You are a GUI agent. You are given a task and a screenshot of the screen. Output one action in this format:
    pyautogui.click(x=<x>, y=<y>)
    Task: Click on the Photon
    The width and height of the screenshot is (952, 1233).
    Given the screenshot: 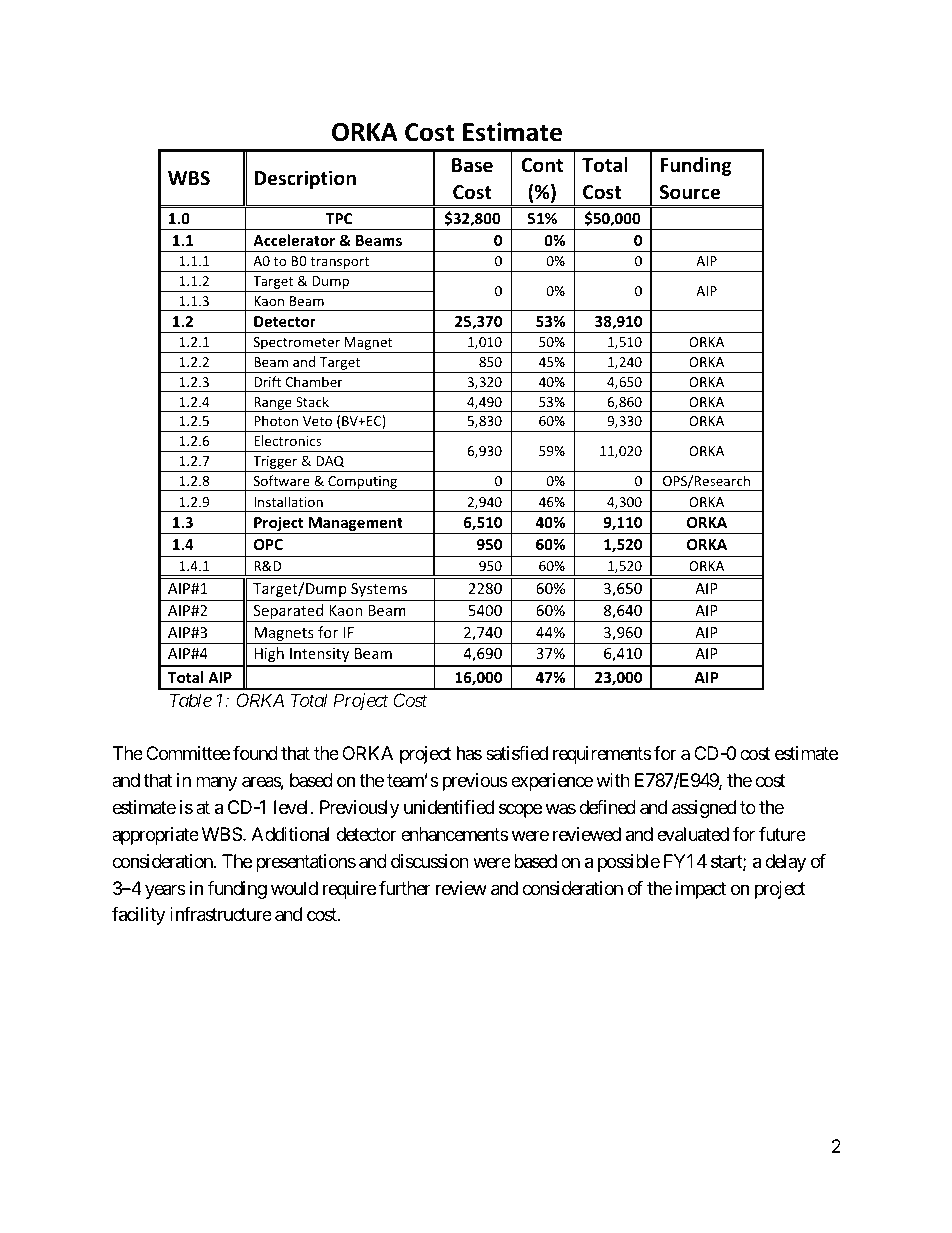 What is the action you would take?
    pyautogui.click(x=276, y=420)
